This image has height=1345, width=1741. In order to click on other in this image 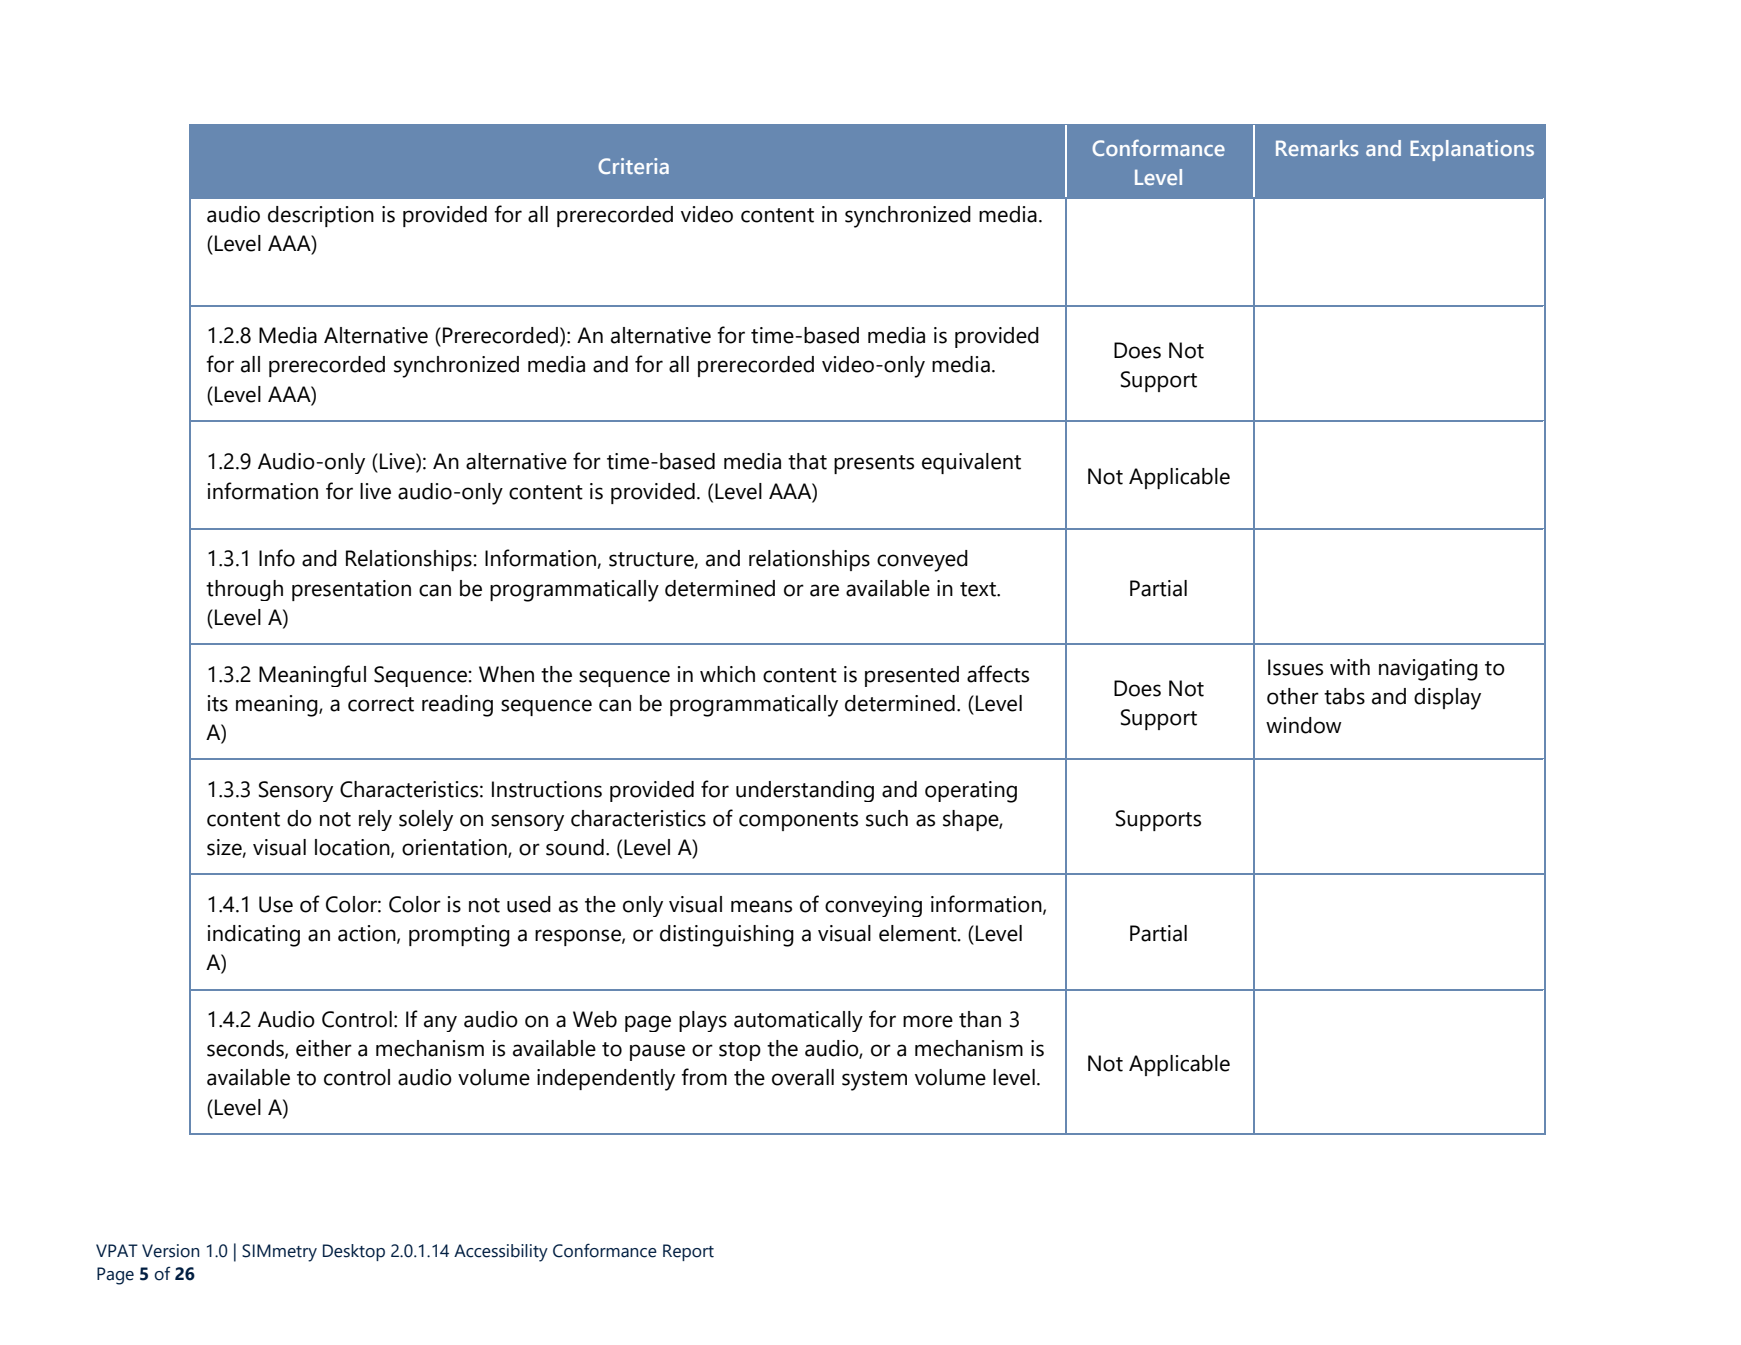, I will do `click(1293, 696)`.
